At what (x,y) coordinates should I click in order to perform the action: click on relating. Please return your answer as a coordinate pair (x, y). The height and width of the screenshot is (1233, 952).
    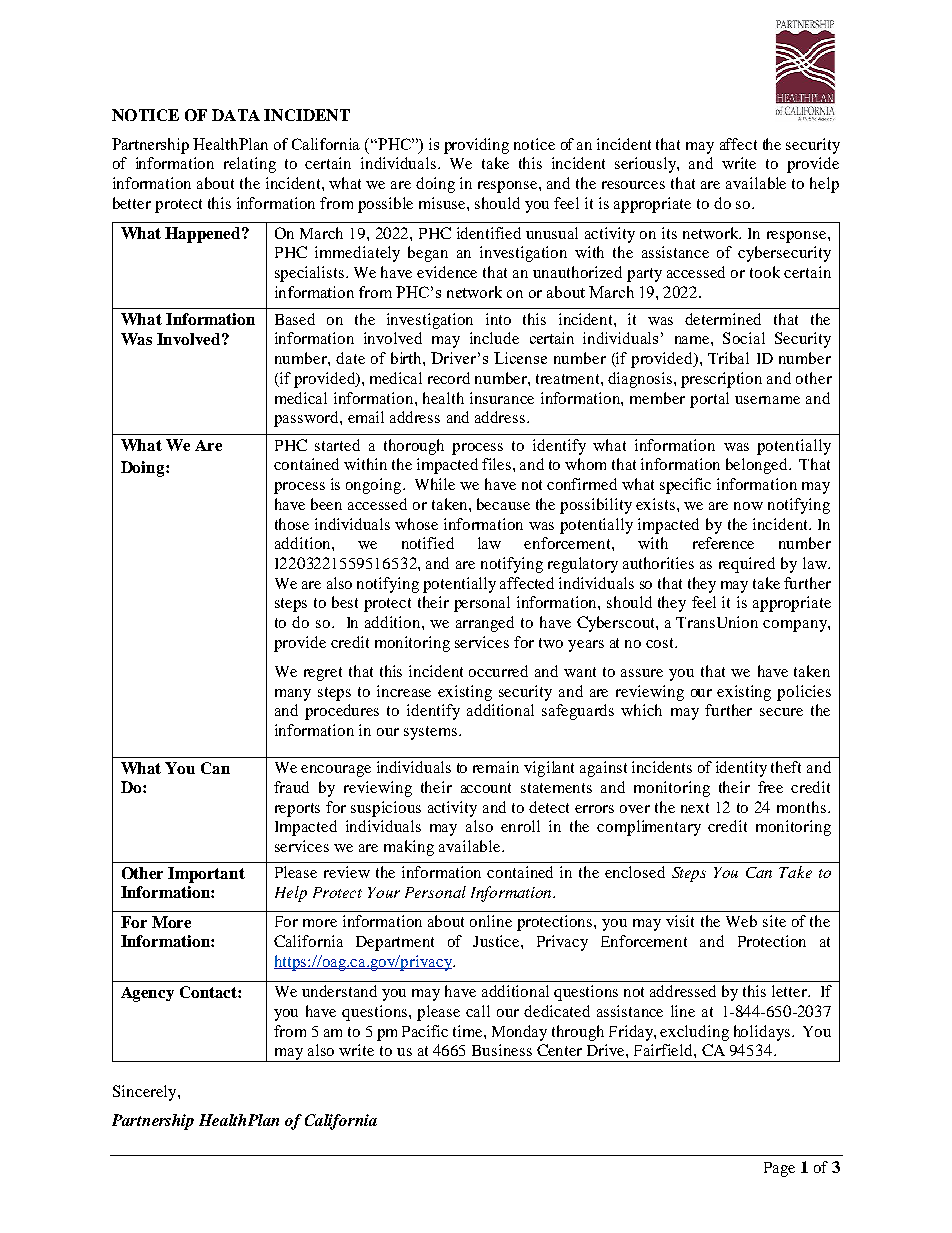
    Looking at the image, I should click on (250, 165).
